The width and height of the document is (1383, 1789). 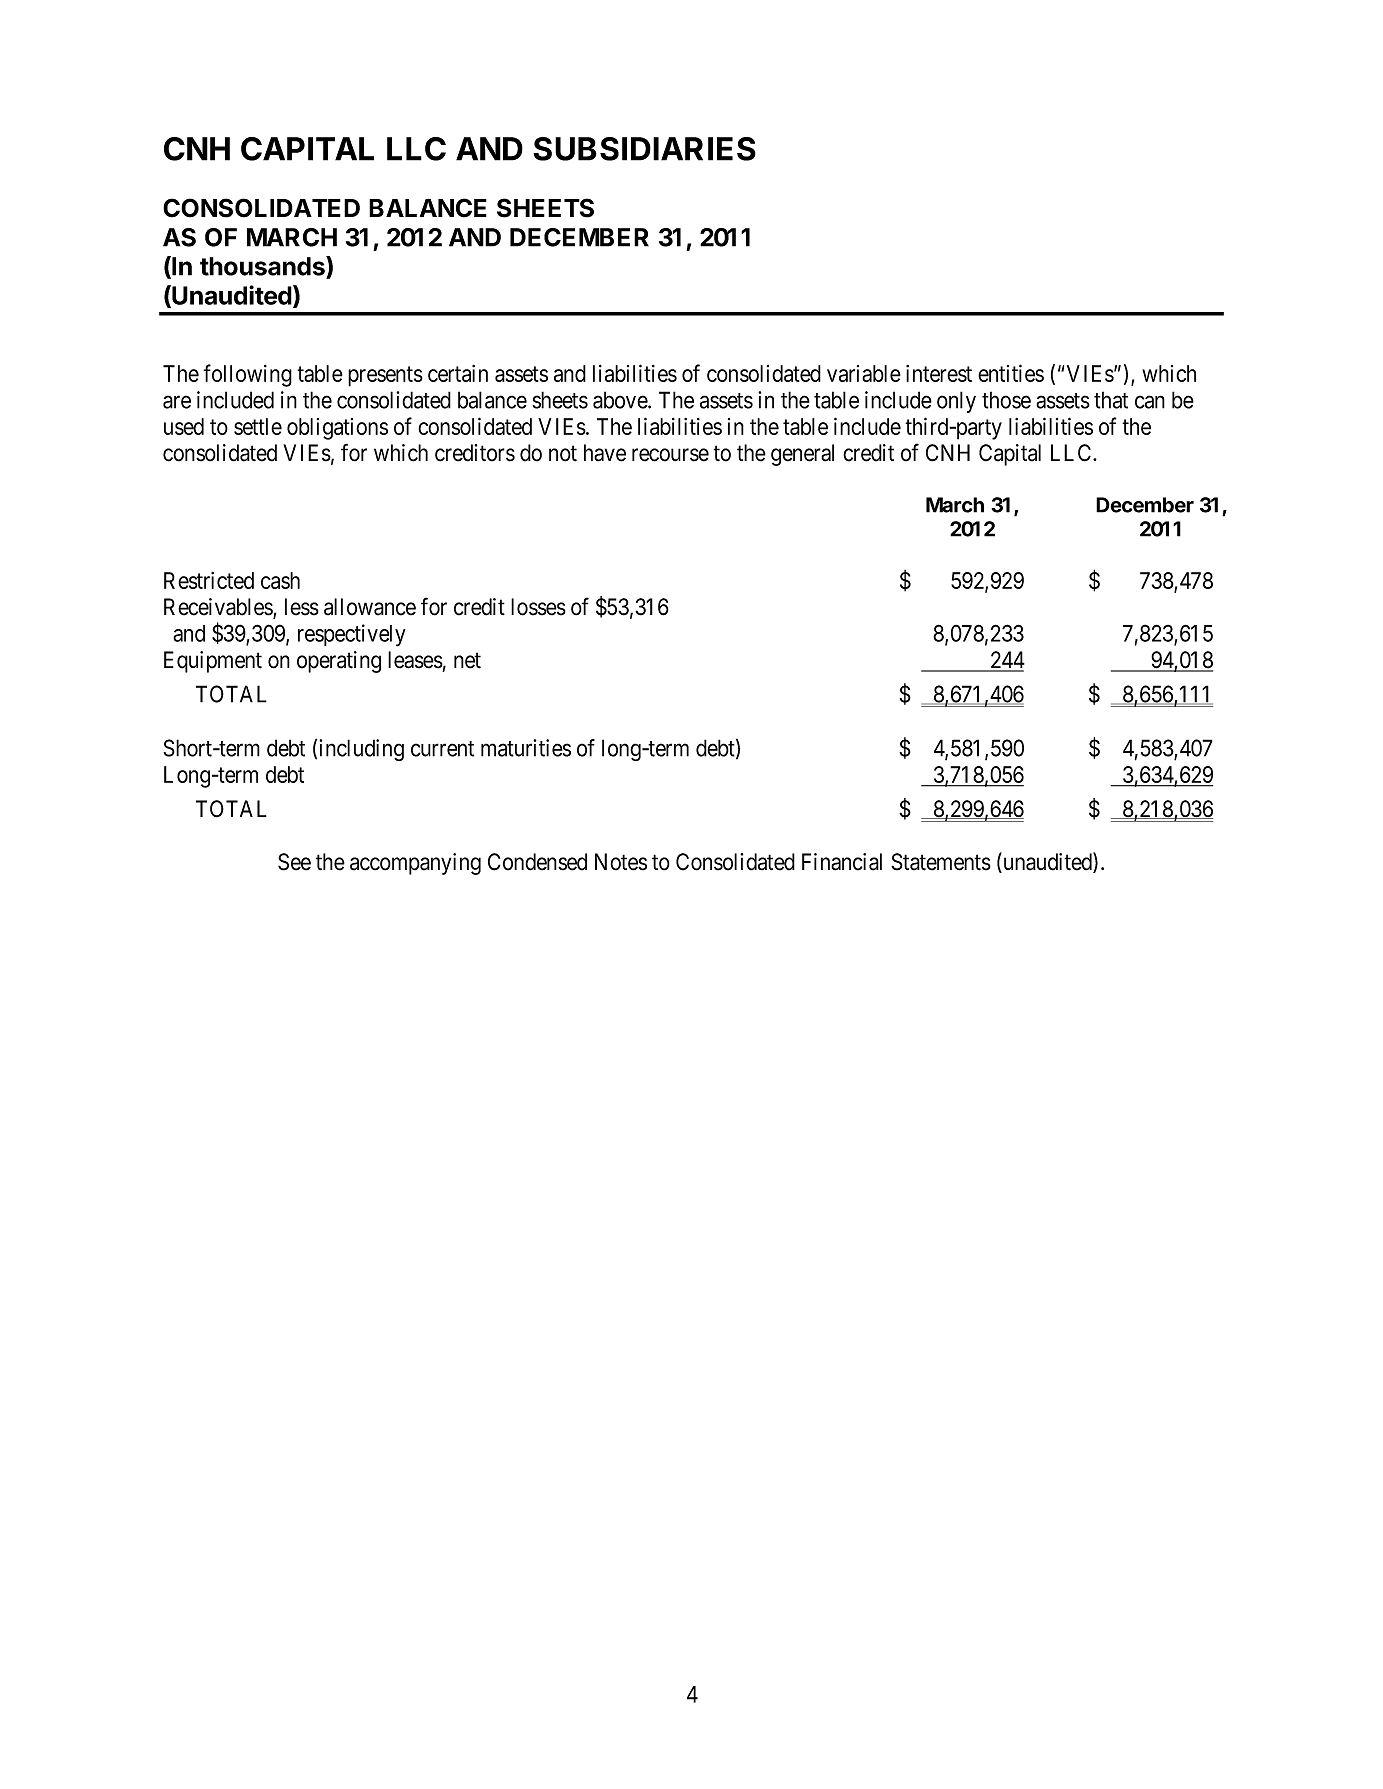 What do you see at coordinates (802, 455) in the document?
I see `general` at bounding box center [802, 455].
